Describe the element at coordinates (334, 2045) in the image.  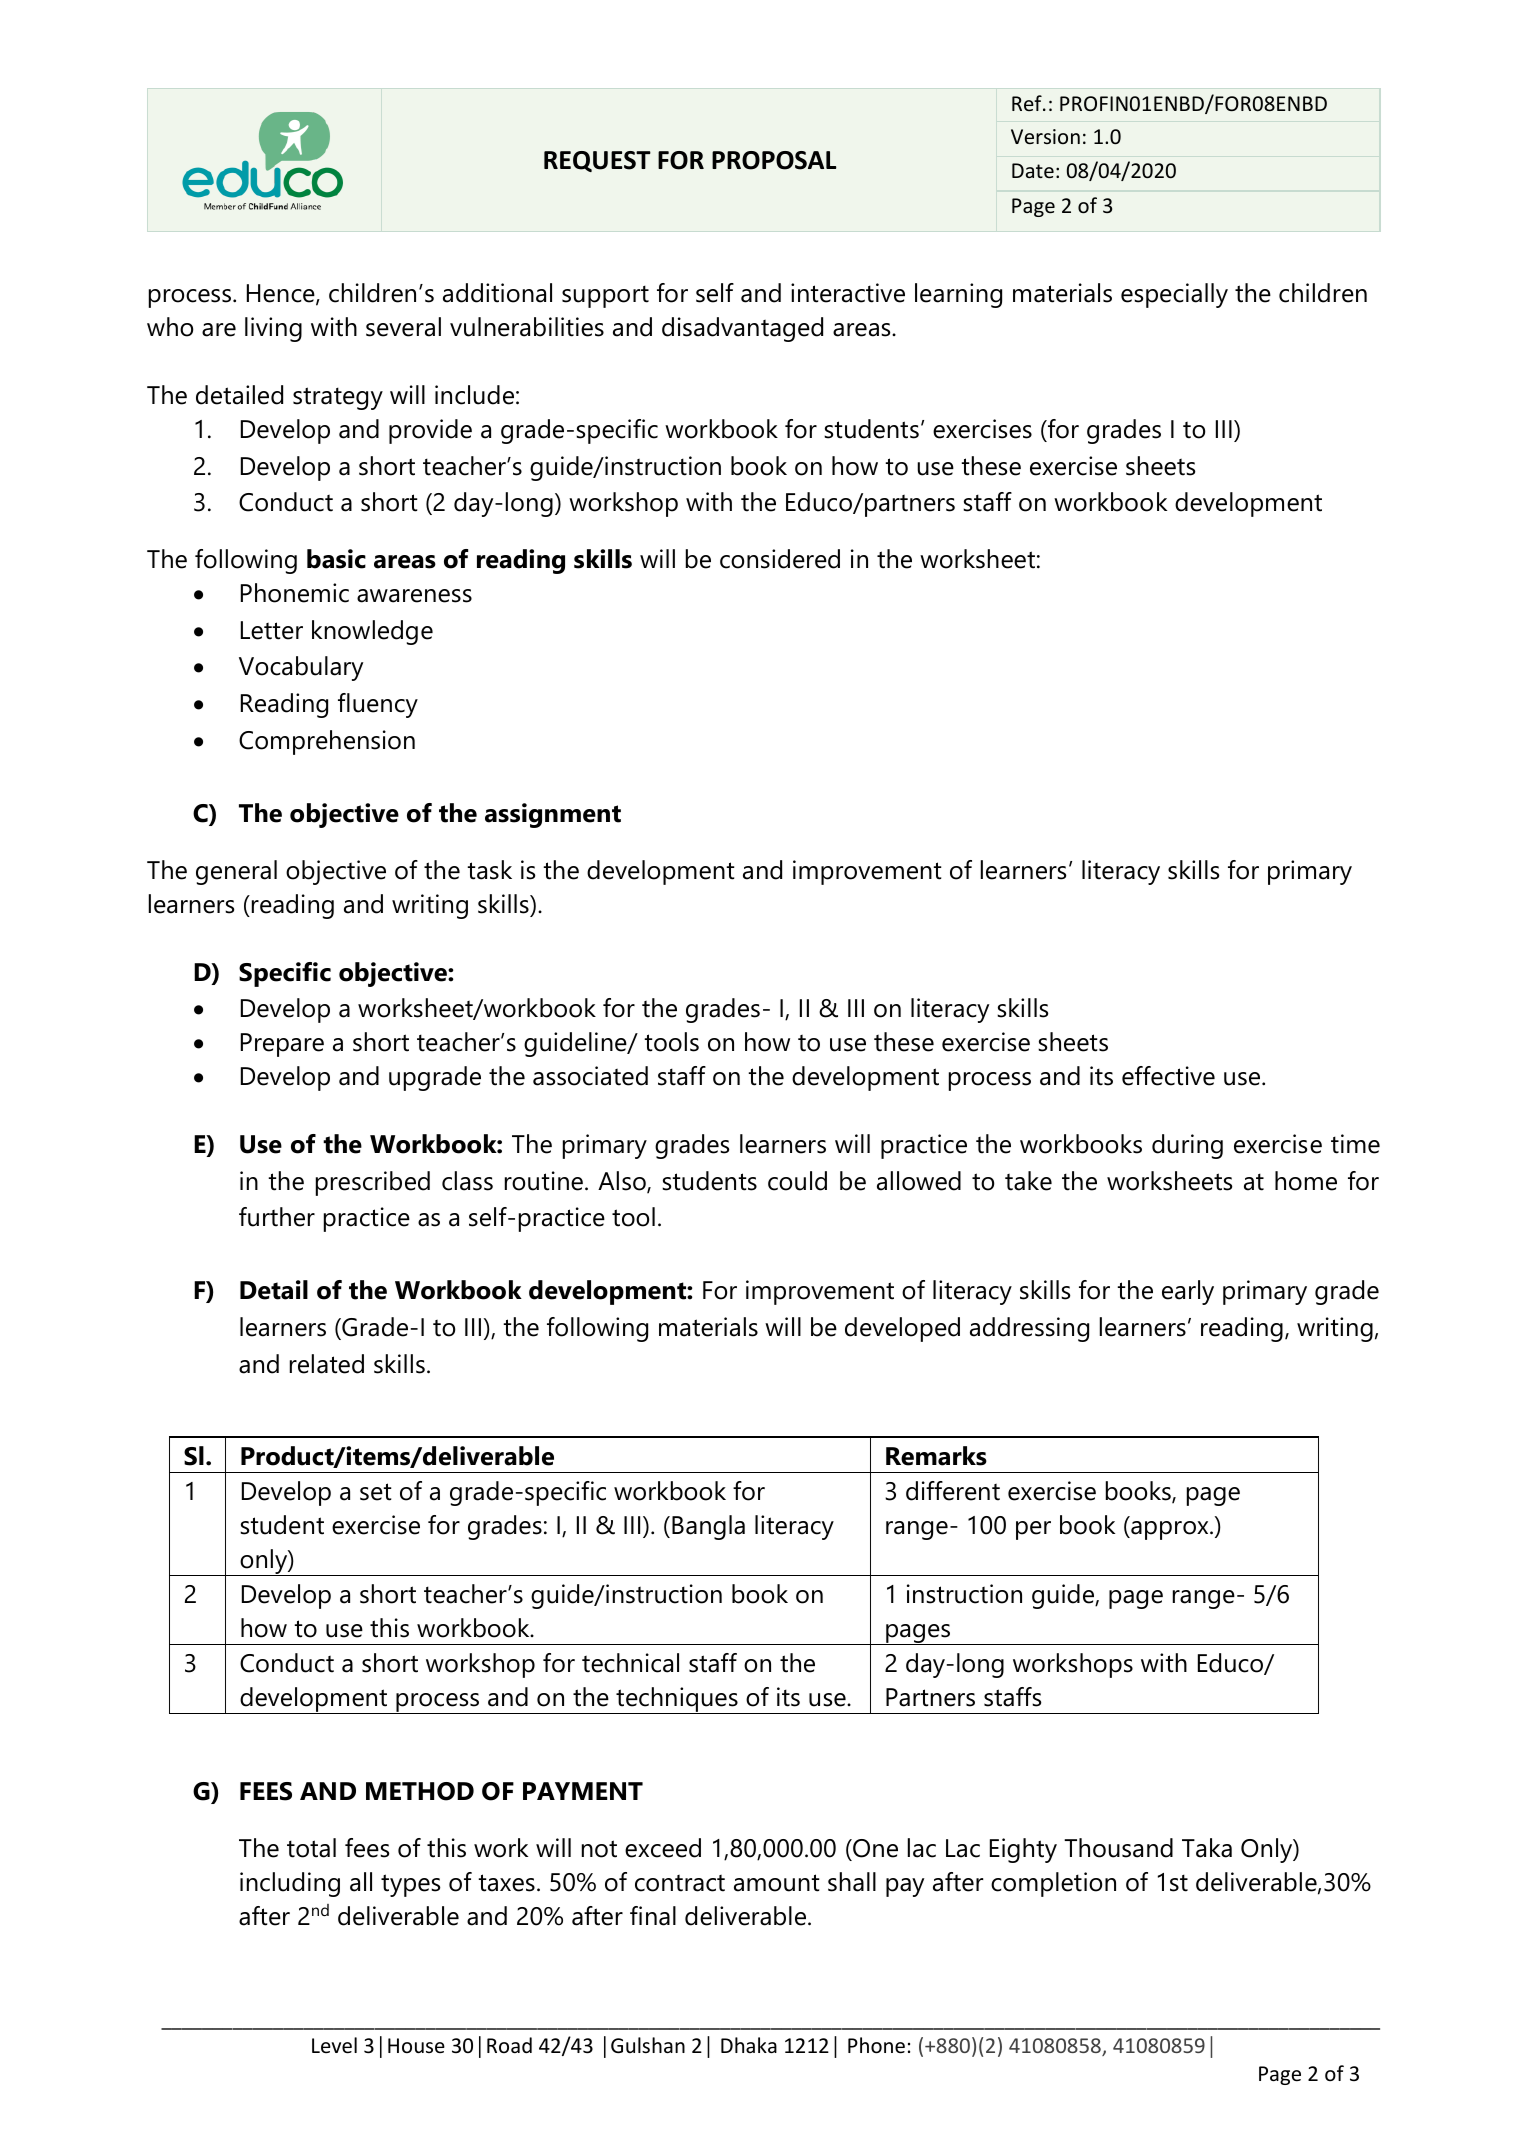
I see `Level` at that location.
